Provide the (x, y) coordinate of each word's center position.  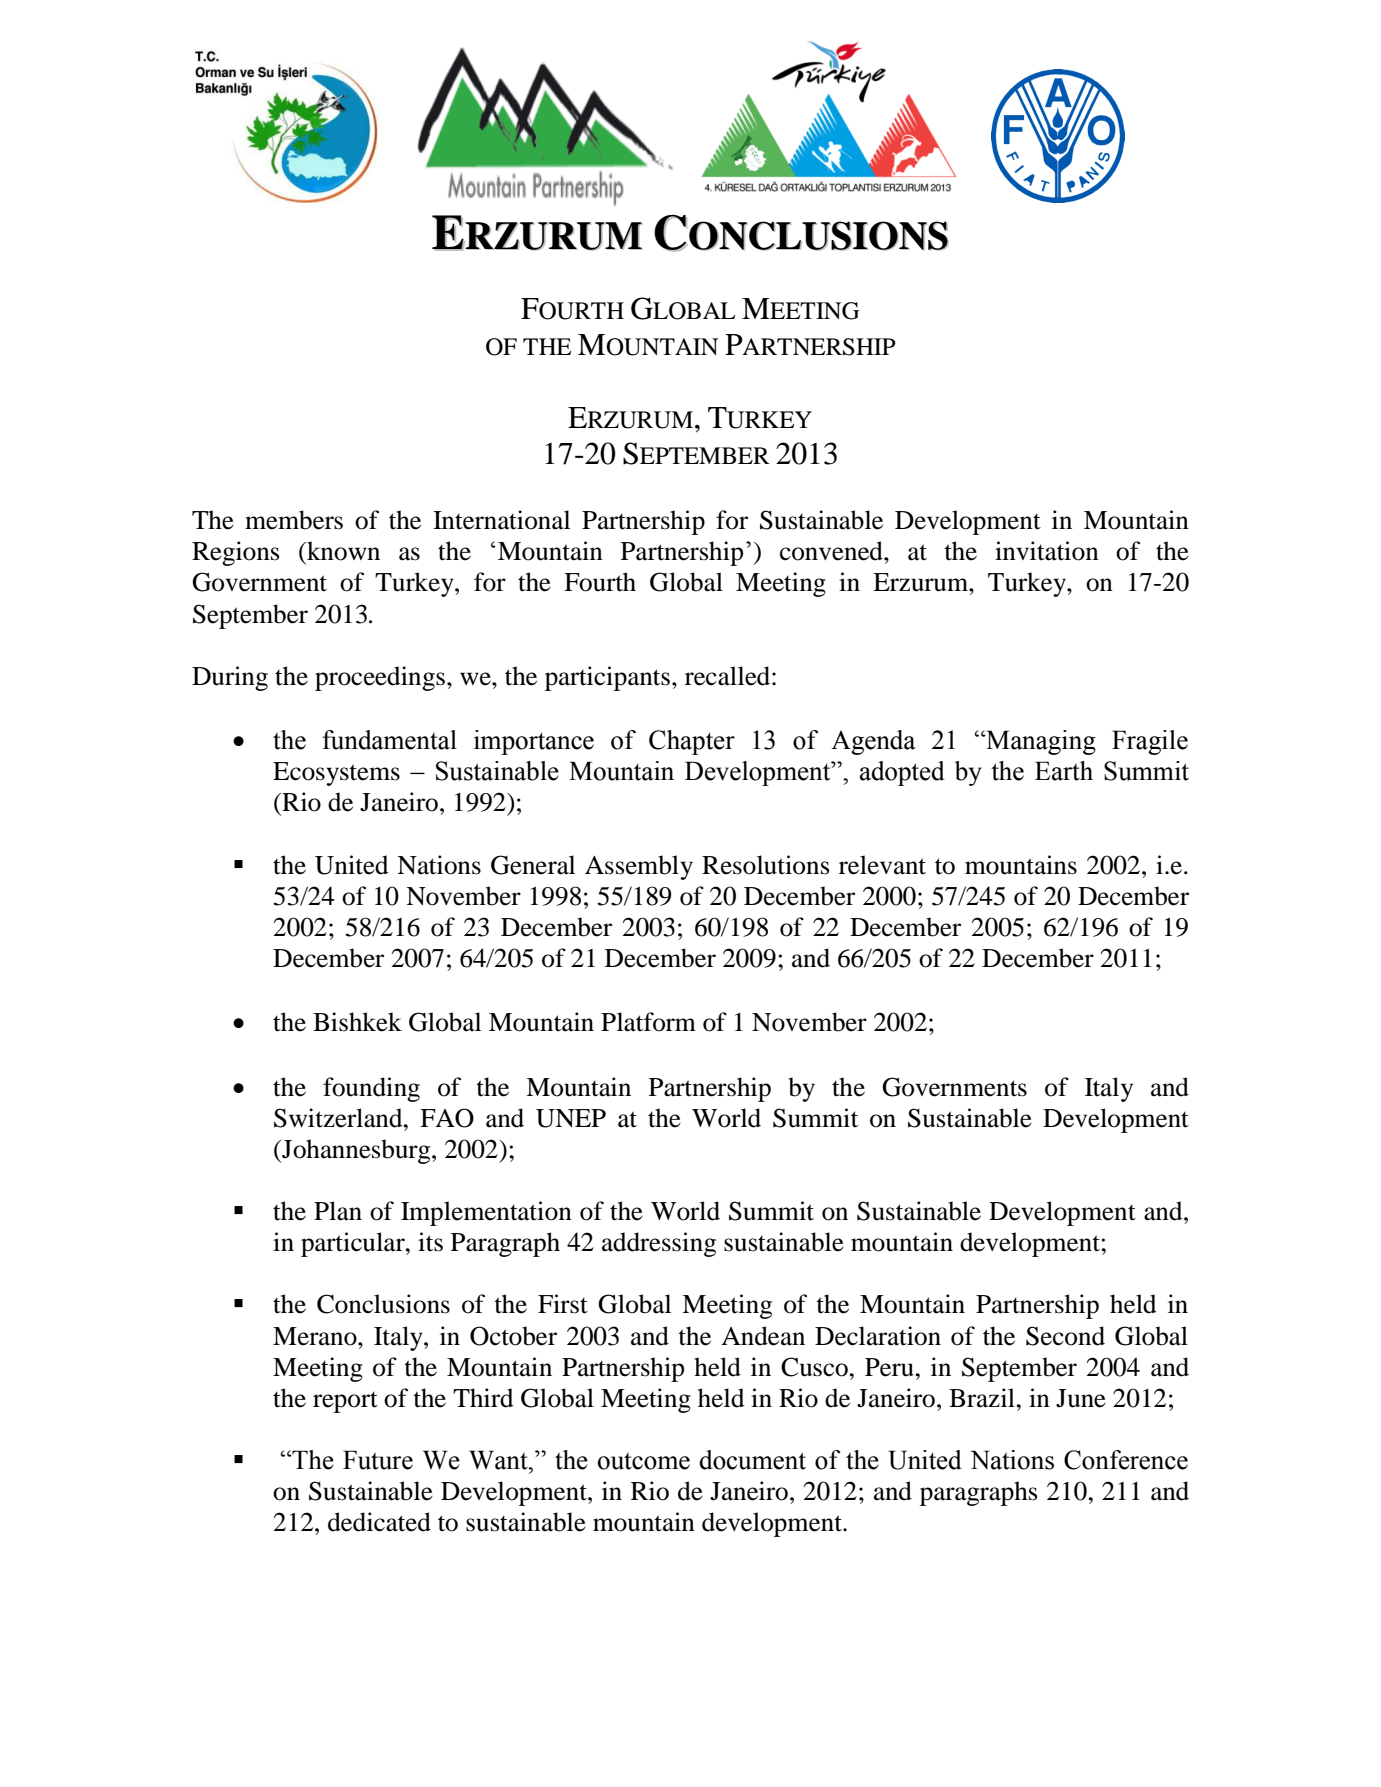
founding (371, 1089)
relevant (882, 865)
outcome (644, 1461)
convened (832, 551)
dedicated (379, 1522)
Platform (648, 1022)
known (342, 551)
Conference (1126, 1460)
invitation (1047, 551)
